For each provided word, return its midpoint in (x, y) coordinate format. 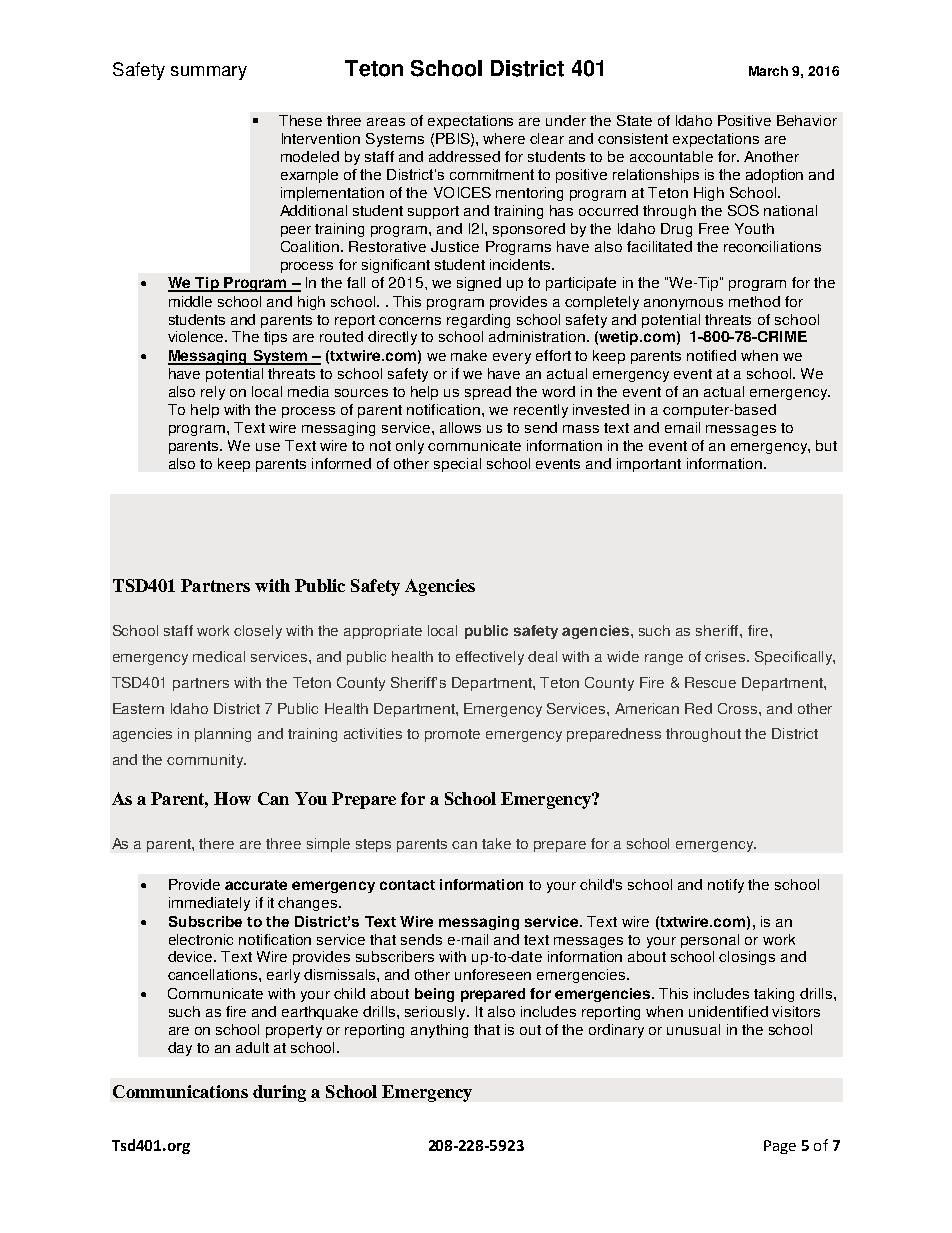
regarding (478, 321)
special (457, 465)
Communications (180, 1091)
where (504, 138)
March (768, 71)
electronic (201, 939)
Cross (739, 708)
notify (726, 886)
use (268, 447)
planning (223, 735)
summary (209, 73)
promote (452, 735)
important (649, 465)
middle (190, 301)
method (754, 301)
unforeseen (493, 974)
